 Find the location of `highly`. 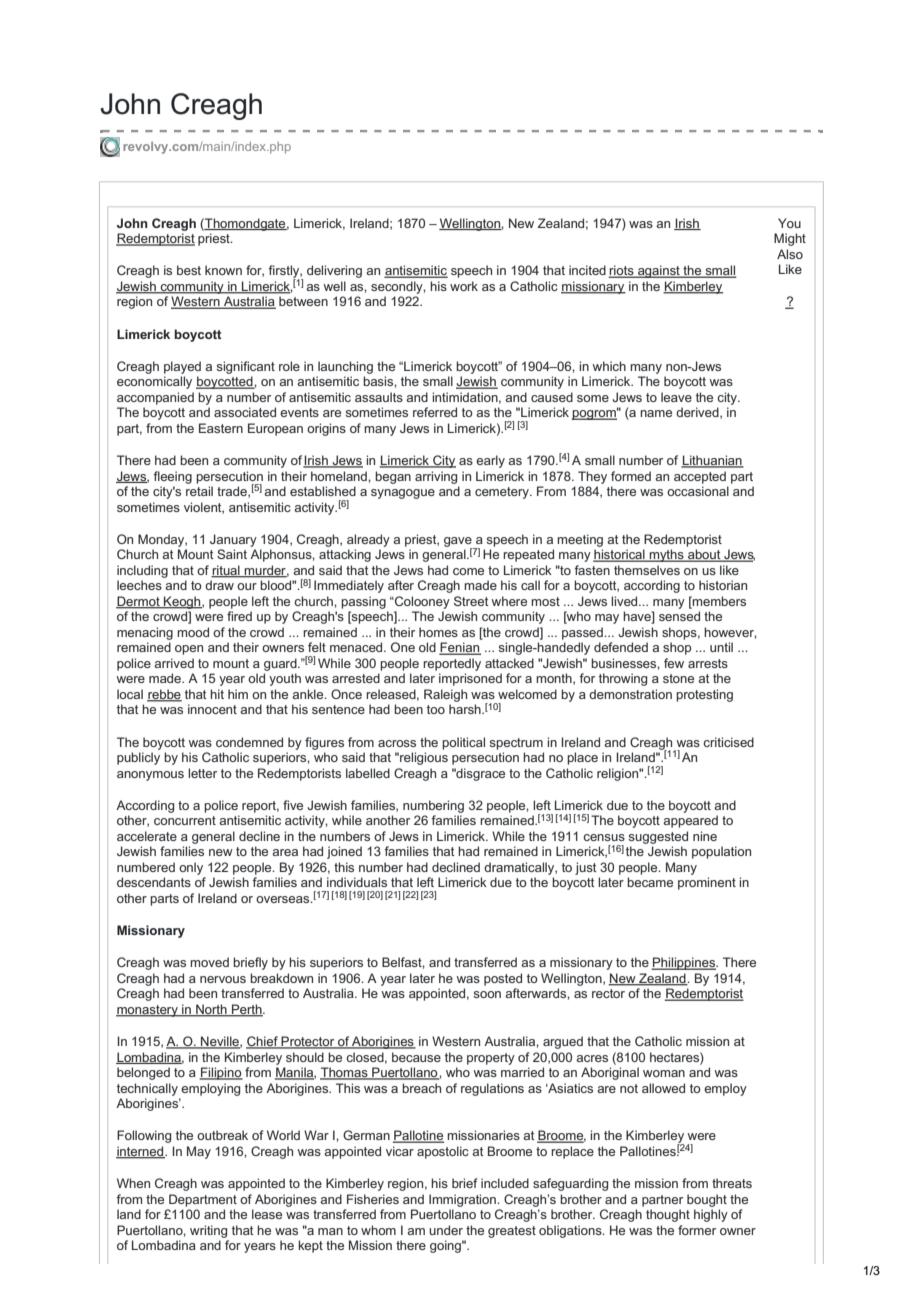

highly is located at coordinates (711, 1215).
